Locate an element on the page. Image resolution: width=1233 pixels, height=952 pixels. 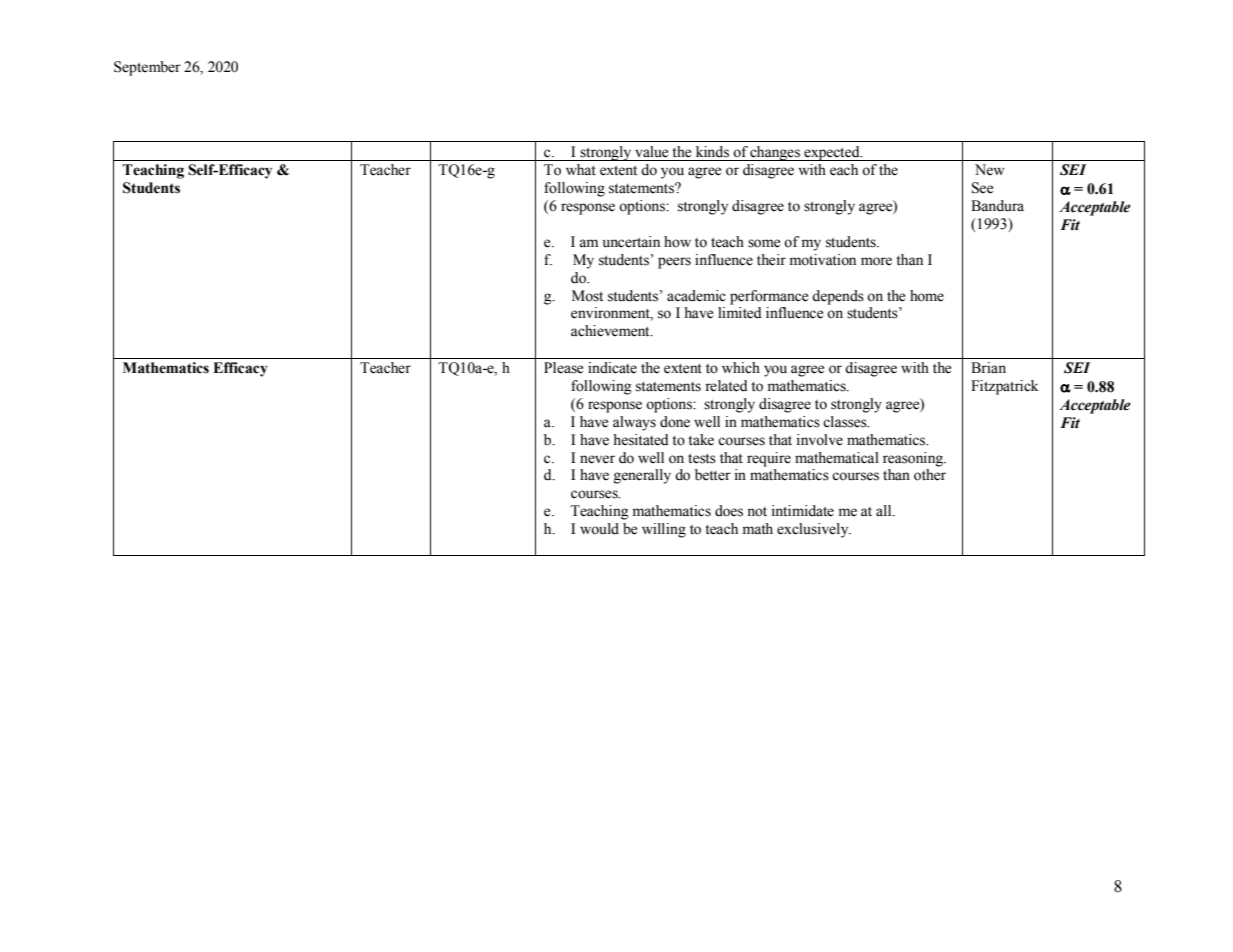
would is located at coordinates (599, 529).
